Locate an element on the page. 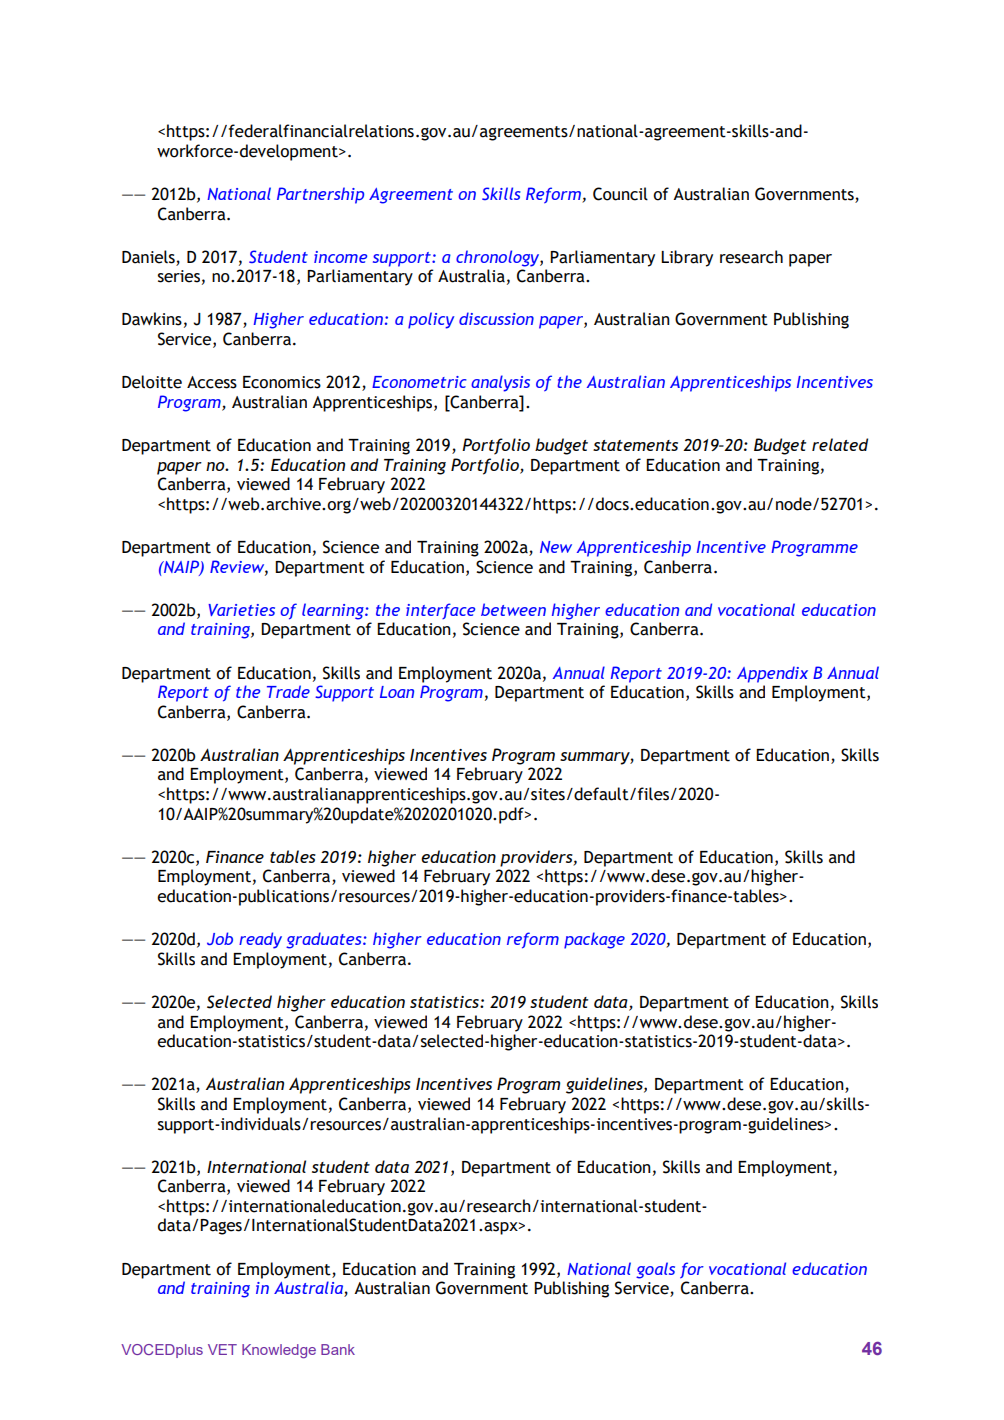  ready is located at coordinates (260, 940).
